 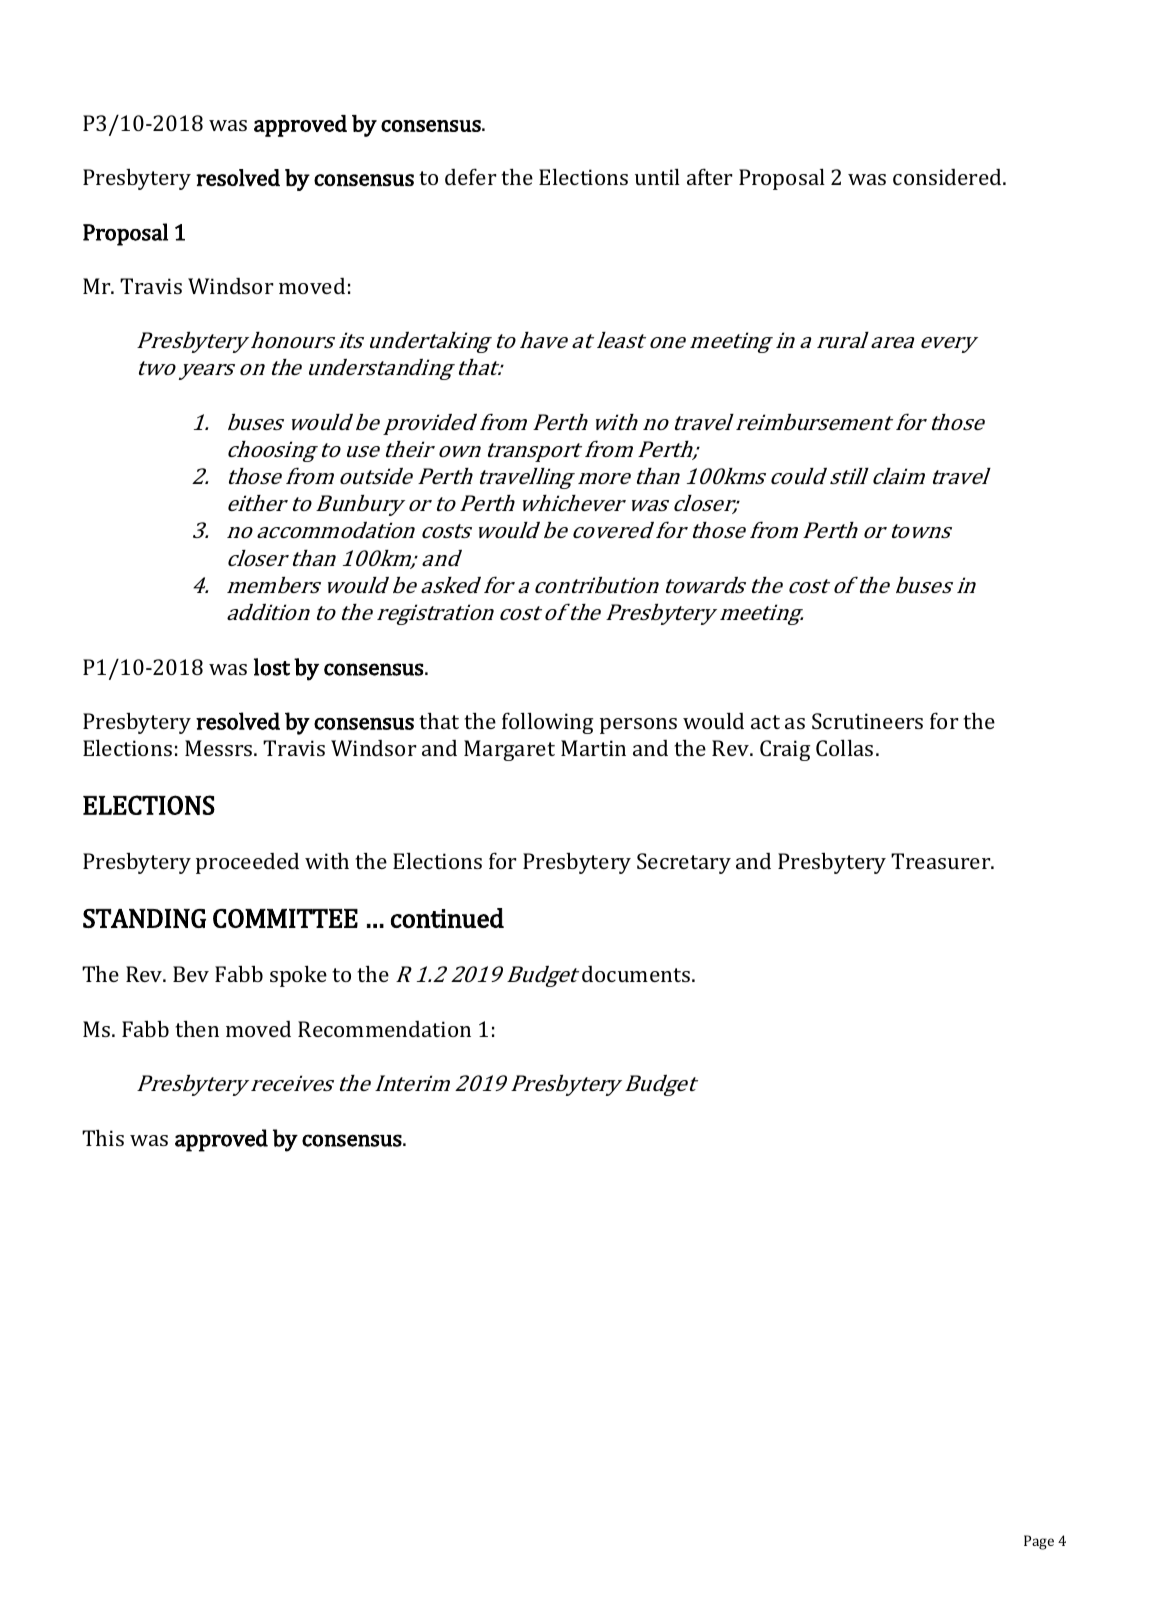 What do you see at coordinates (657, 176) in the screenshot?
I see `until` at bounding box center [657, 176].
